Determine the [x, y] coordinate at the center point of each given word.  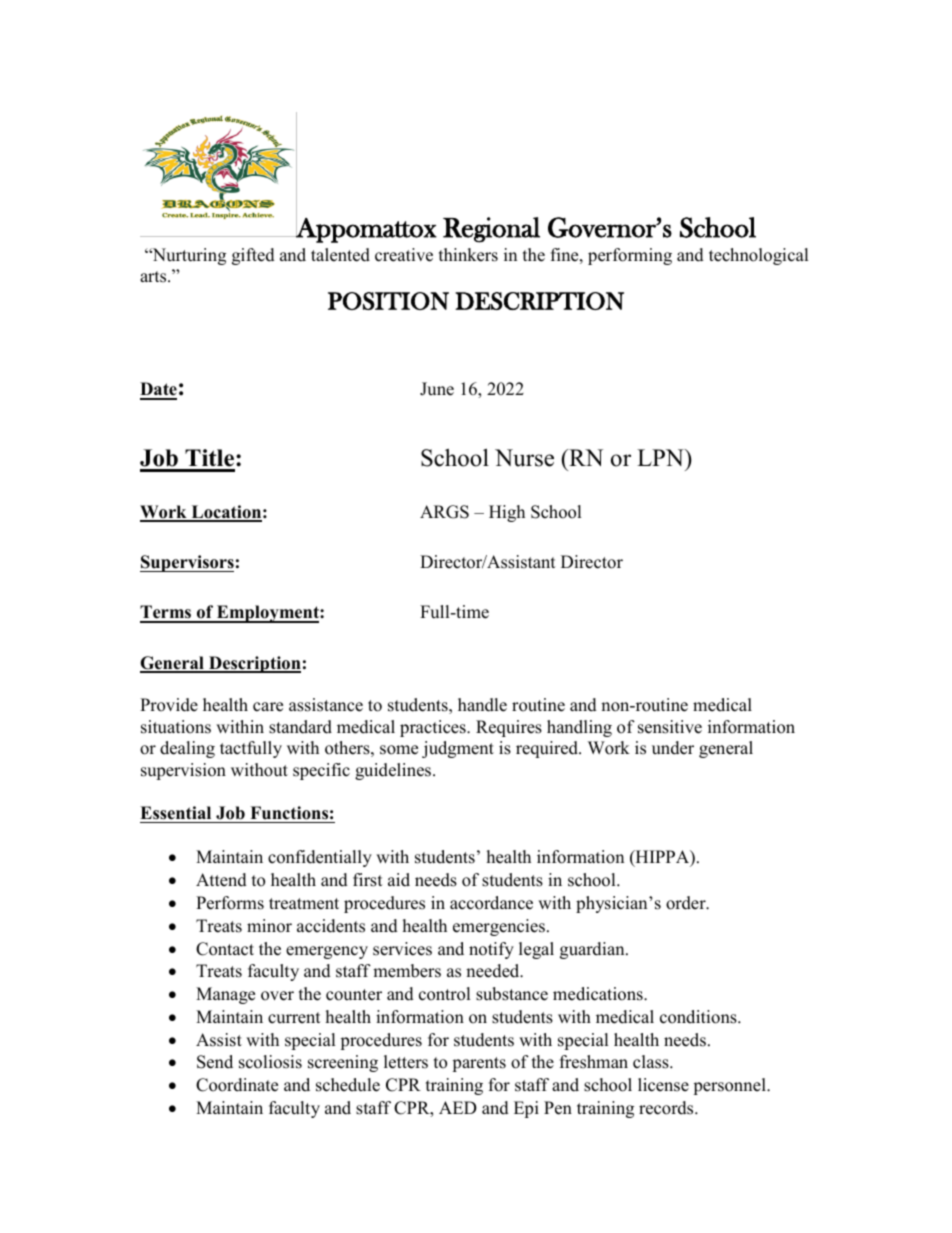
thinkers [468, 255]
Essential [175, 813]
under [673, 748]
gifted [253, 256]
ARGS [444, 512]
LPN [661, 457]
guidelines [394, 771]
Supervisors [187, 563]
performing [630, 256]
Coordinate [237, 1085]
